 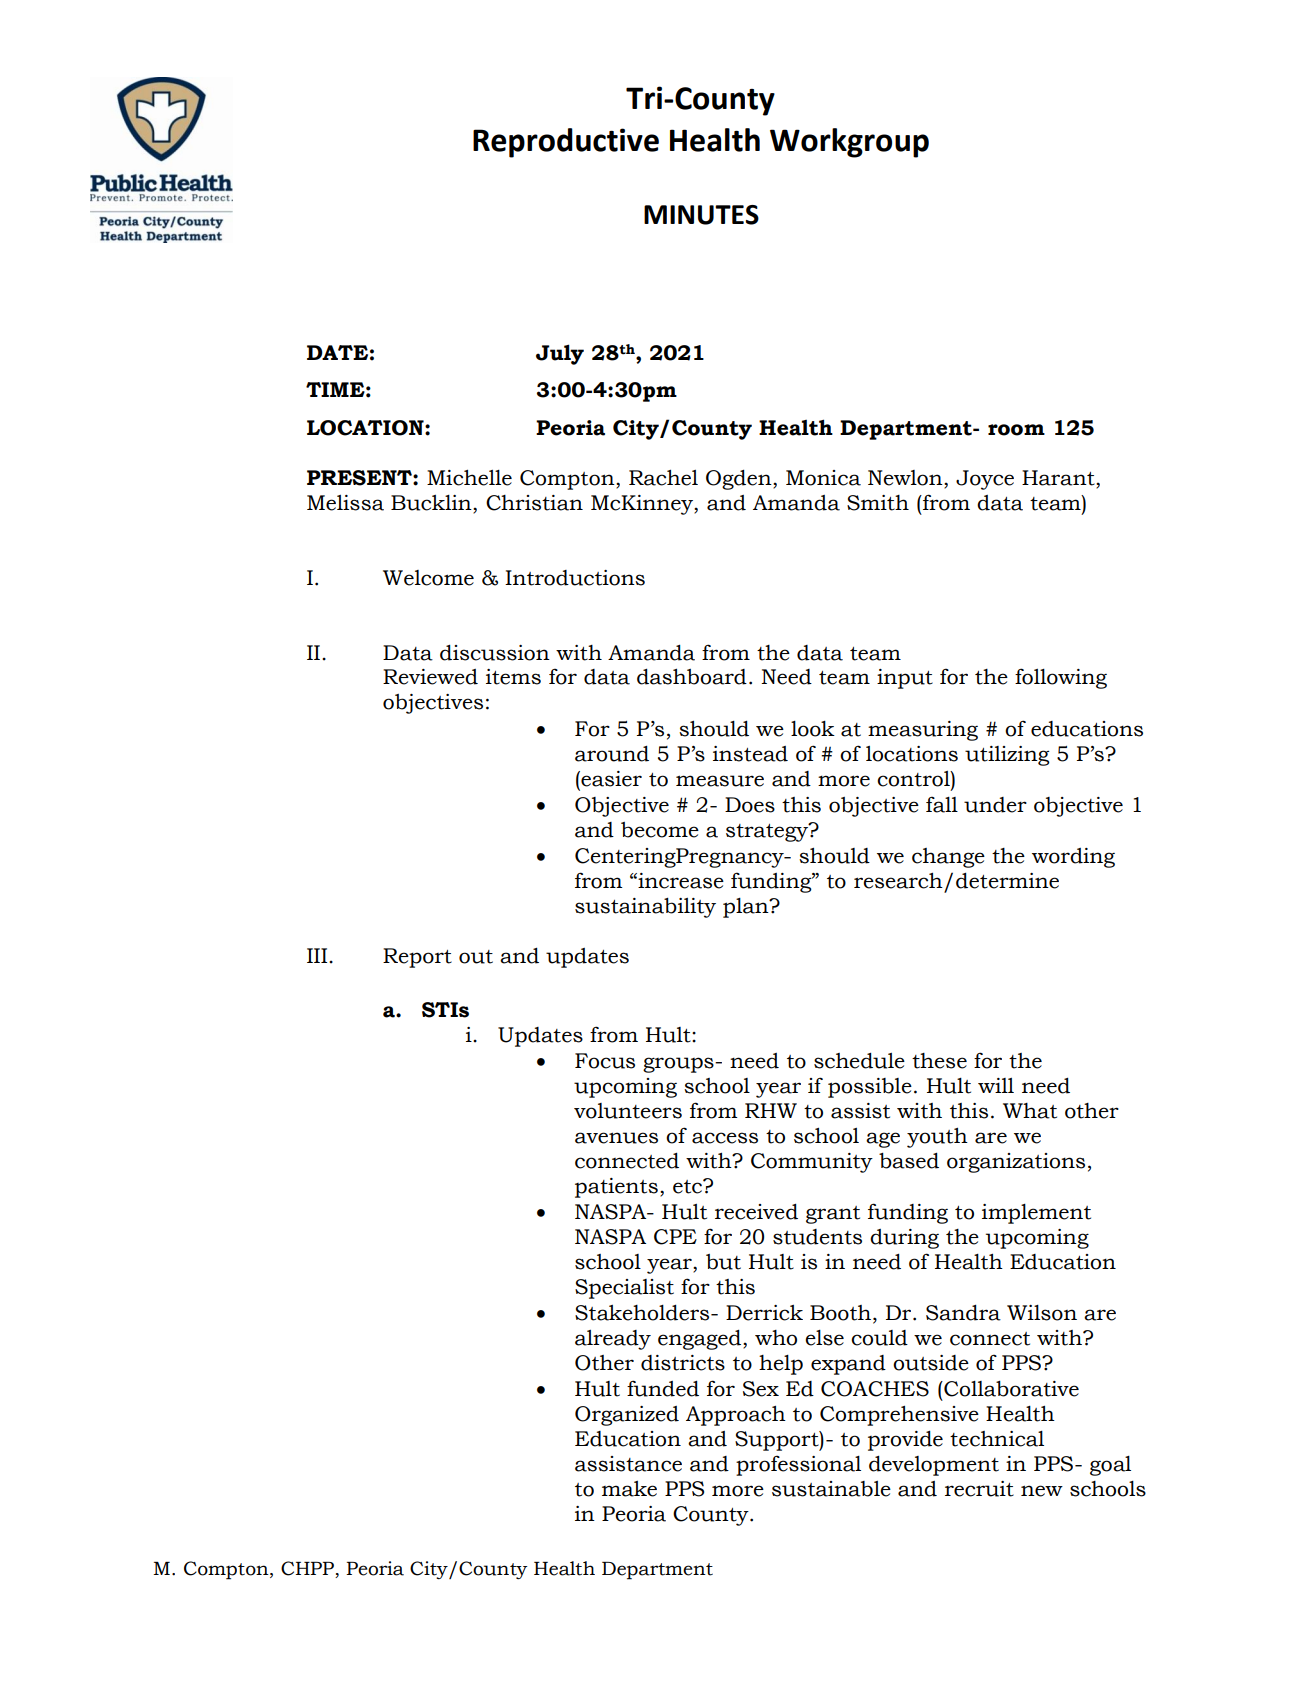 What do you see at coordinates (566, 143) in the page?
I see `Reproductive` at bounding box center [566, 143].
